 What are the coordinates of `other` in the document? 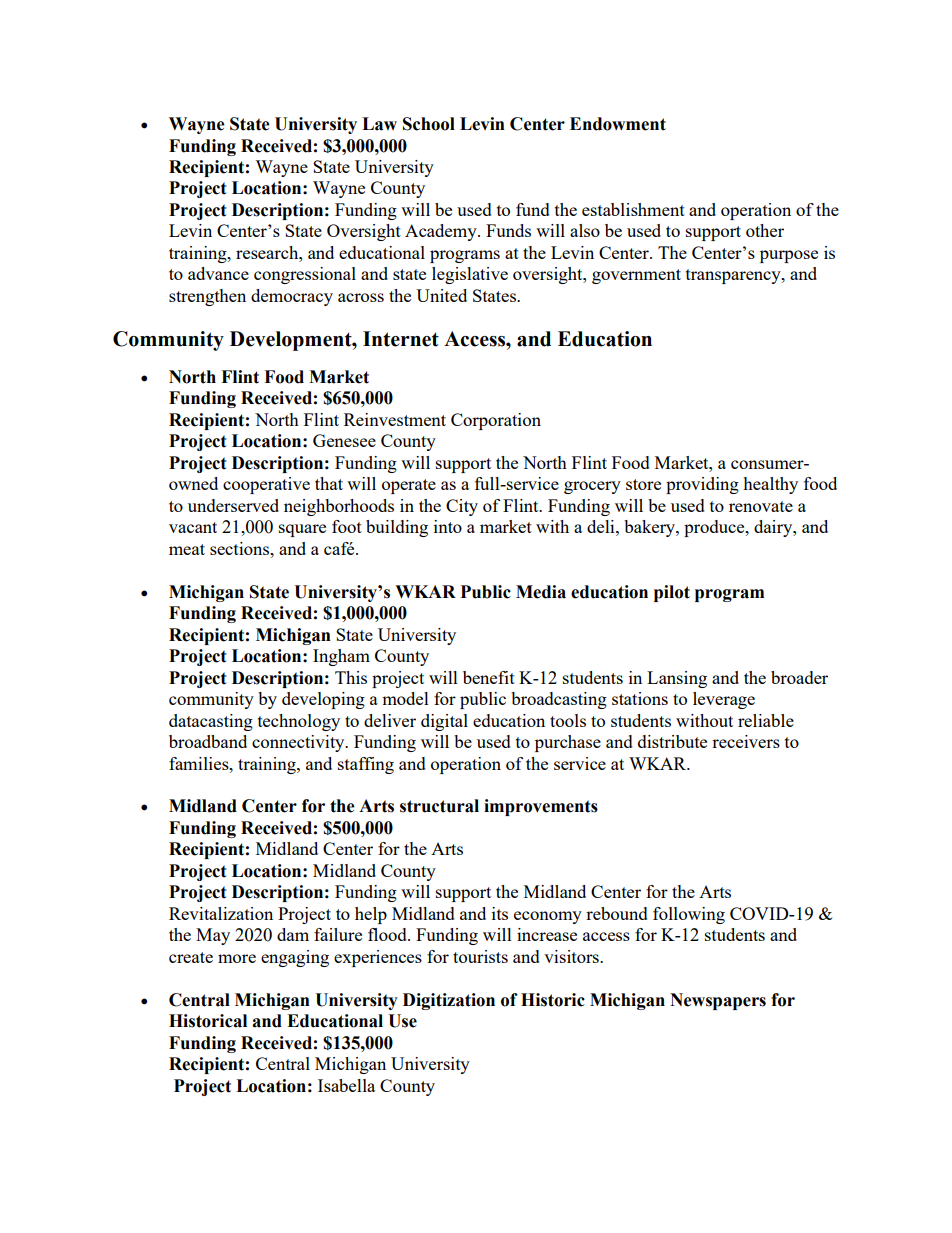 It's located at (765, 230).
